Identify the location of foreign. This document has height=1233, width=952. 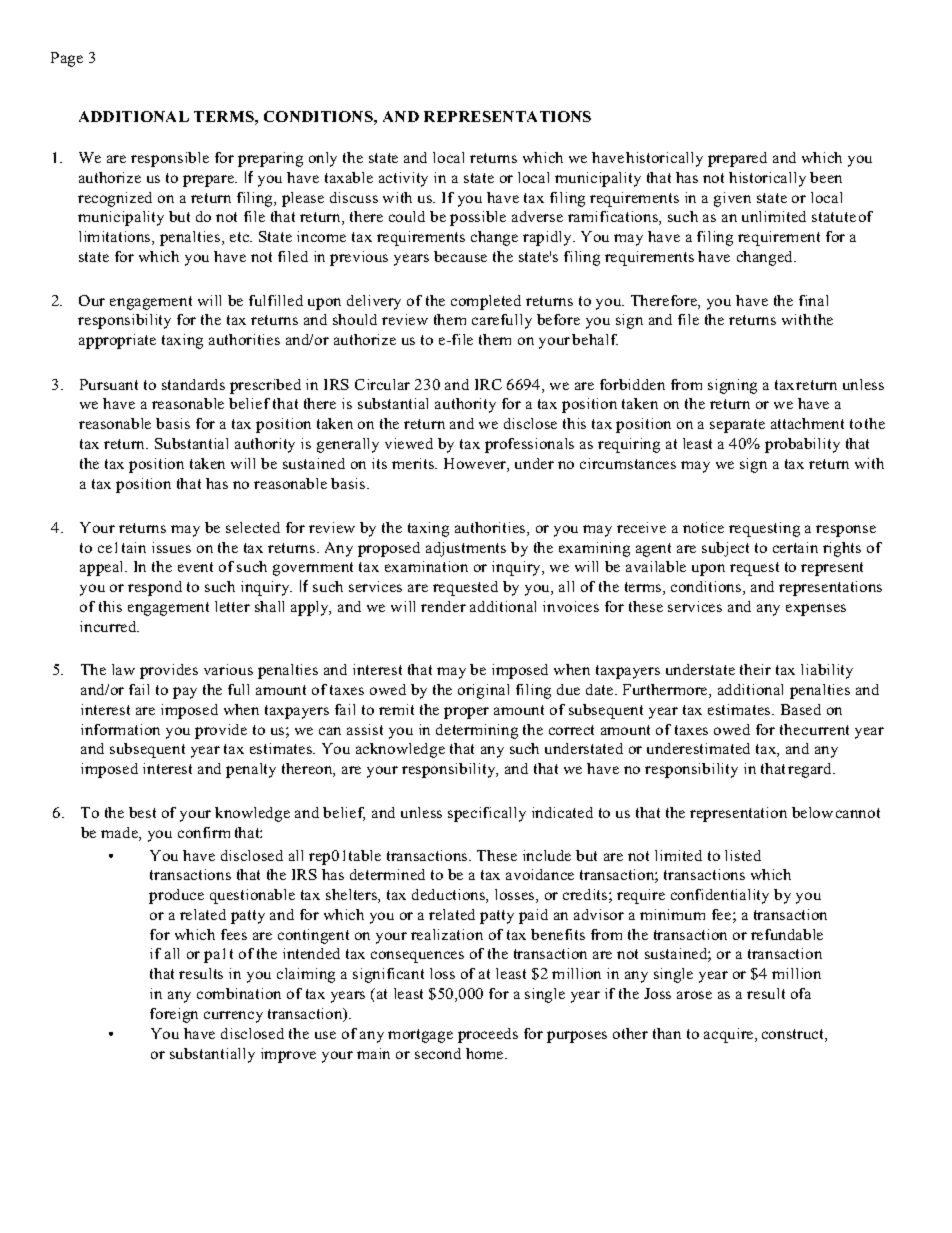
(174, 1015).
